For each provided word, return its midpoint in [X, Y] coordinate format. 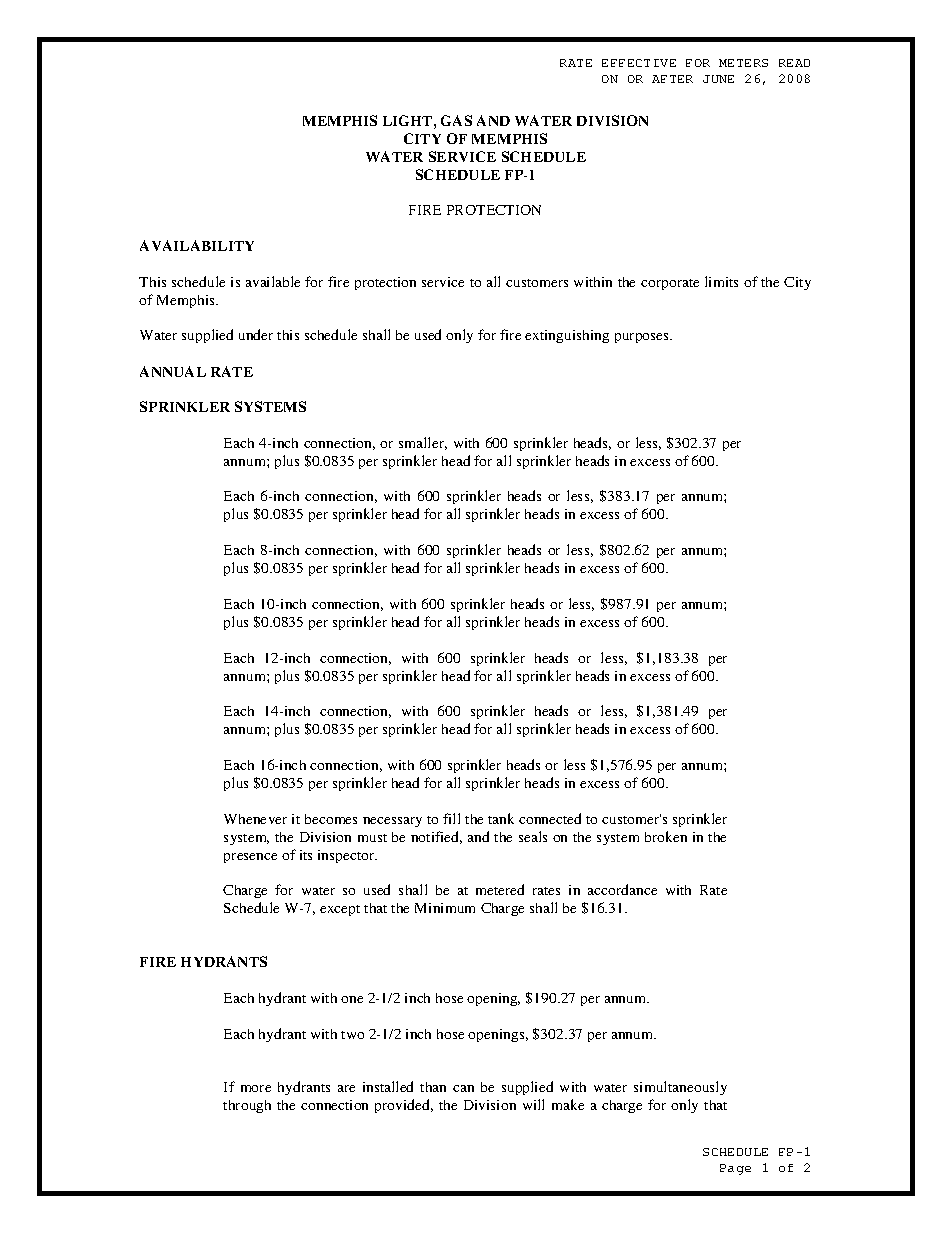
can [463, 1088]
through [247, 1106]
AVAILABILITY [197, 245]
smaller [423, 443]
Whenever [255, 819]
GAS [456, 120]
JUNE [718, 79]
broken [666, 836]
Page [735, 1169]
